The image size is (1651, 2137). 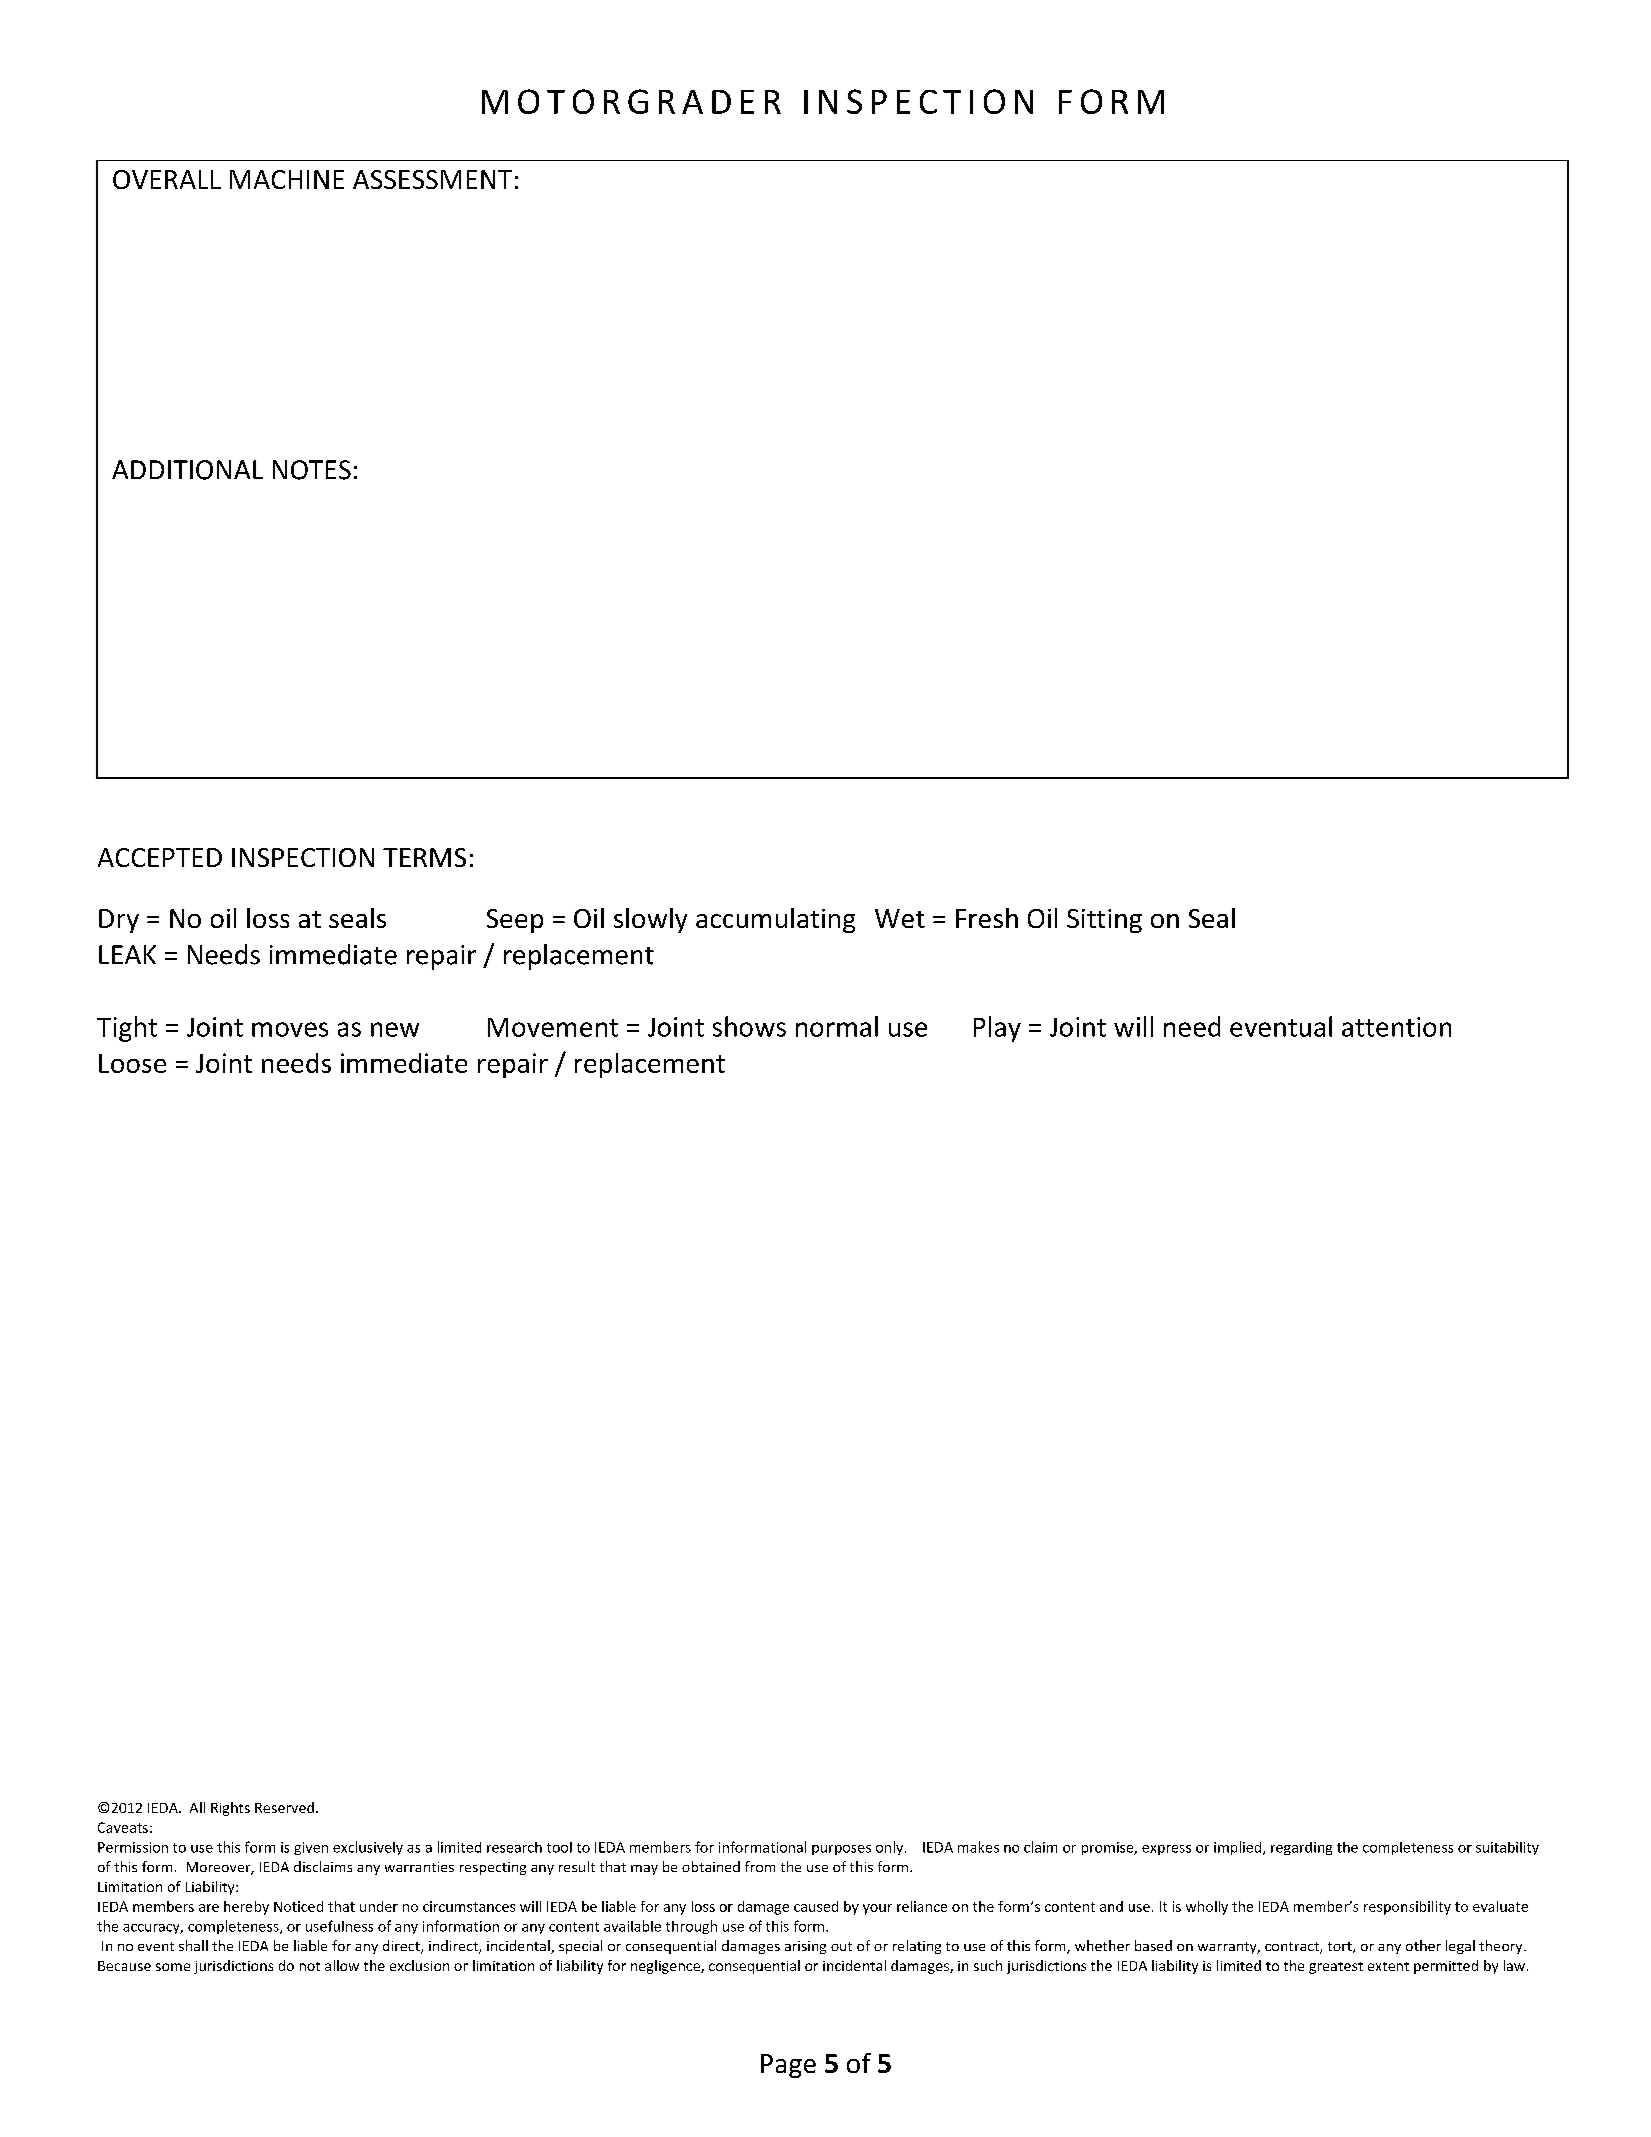 What do you see at coordinates (290, 1029) in the screenshot?
I see `moves` at bounding box center [290, 1029].
